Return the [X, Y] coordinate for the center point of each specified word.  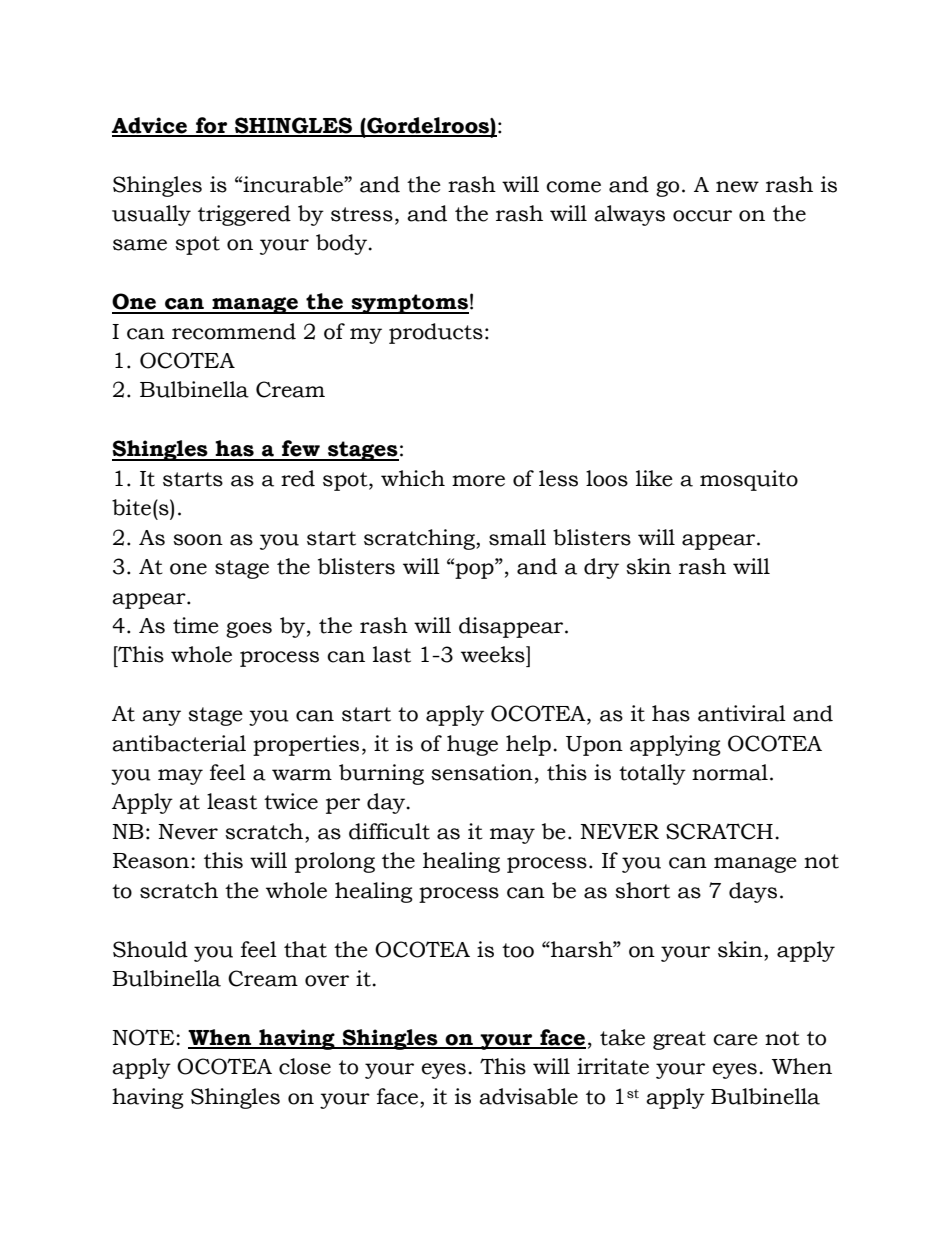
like [654, 478]
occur [702, 216]
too [518, 950]
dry [601, 568]
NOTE [145, 1037]
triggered [244, 215]
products [436, 333]
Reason [152, 861]
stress [362, 214]
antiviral [742, 713]
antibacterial [179, 743]
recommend [234, 331]
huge [472, 745]
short [642, 890]
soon [198, 540]
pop [474, 570]
